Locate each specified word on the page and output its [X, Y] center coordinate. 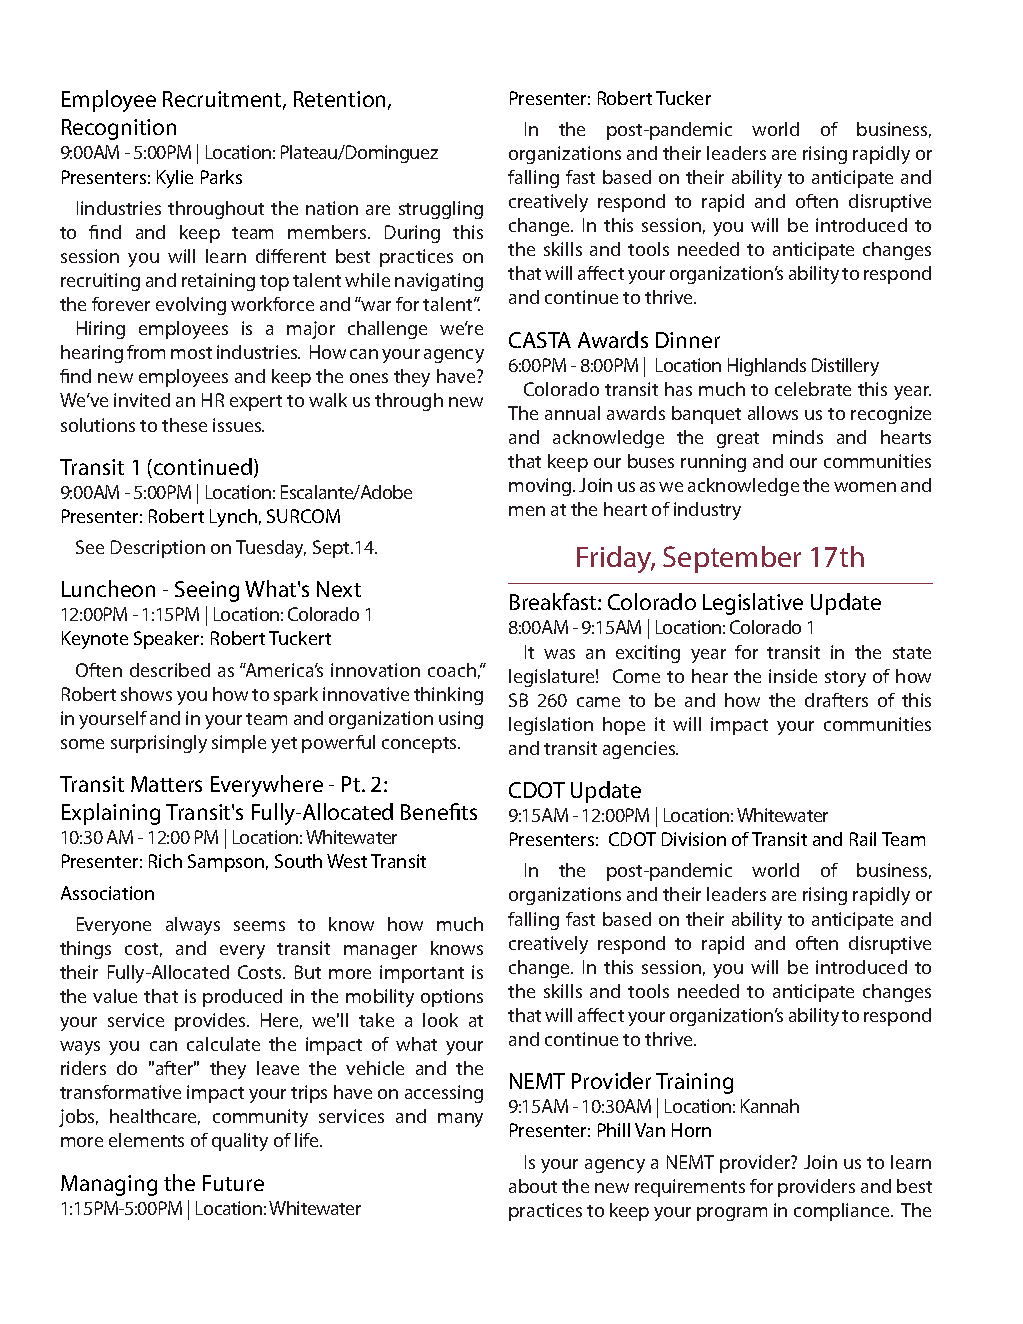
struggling [441, 210]
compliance [843, 1212]
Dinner [688, 340]
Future [233, 1183]
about [533, 1186]
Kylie [175, 179]
